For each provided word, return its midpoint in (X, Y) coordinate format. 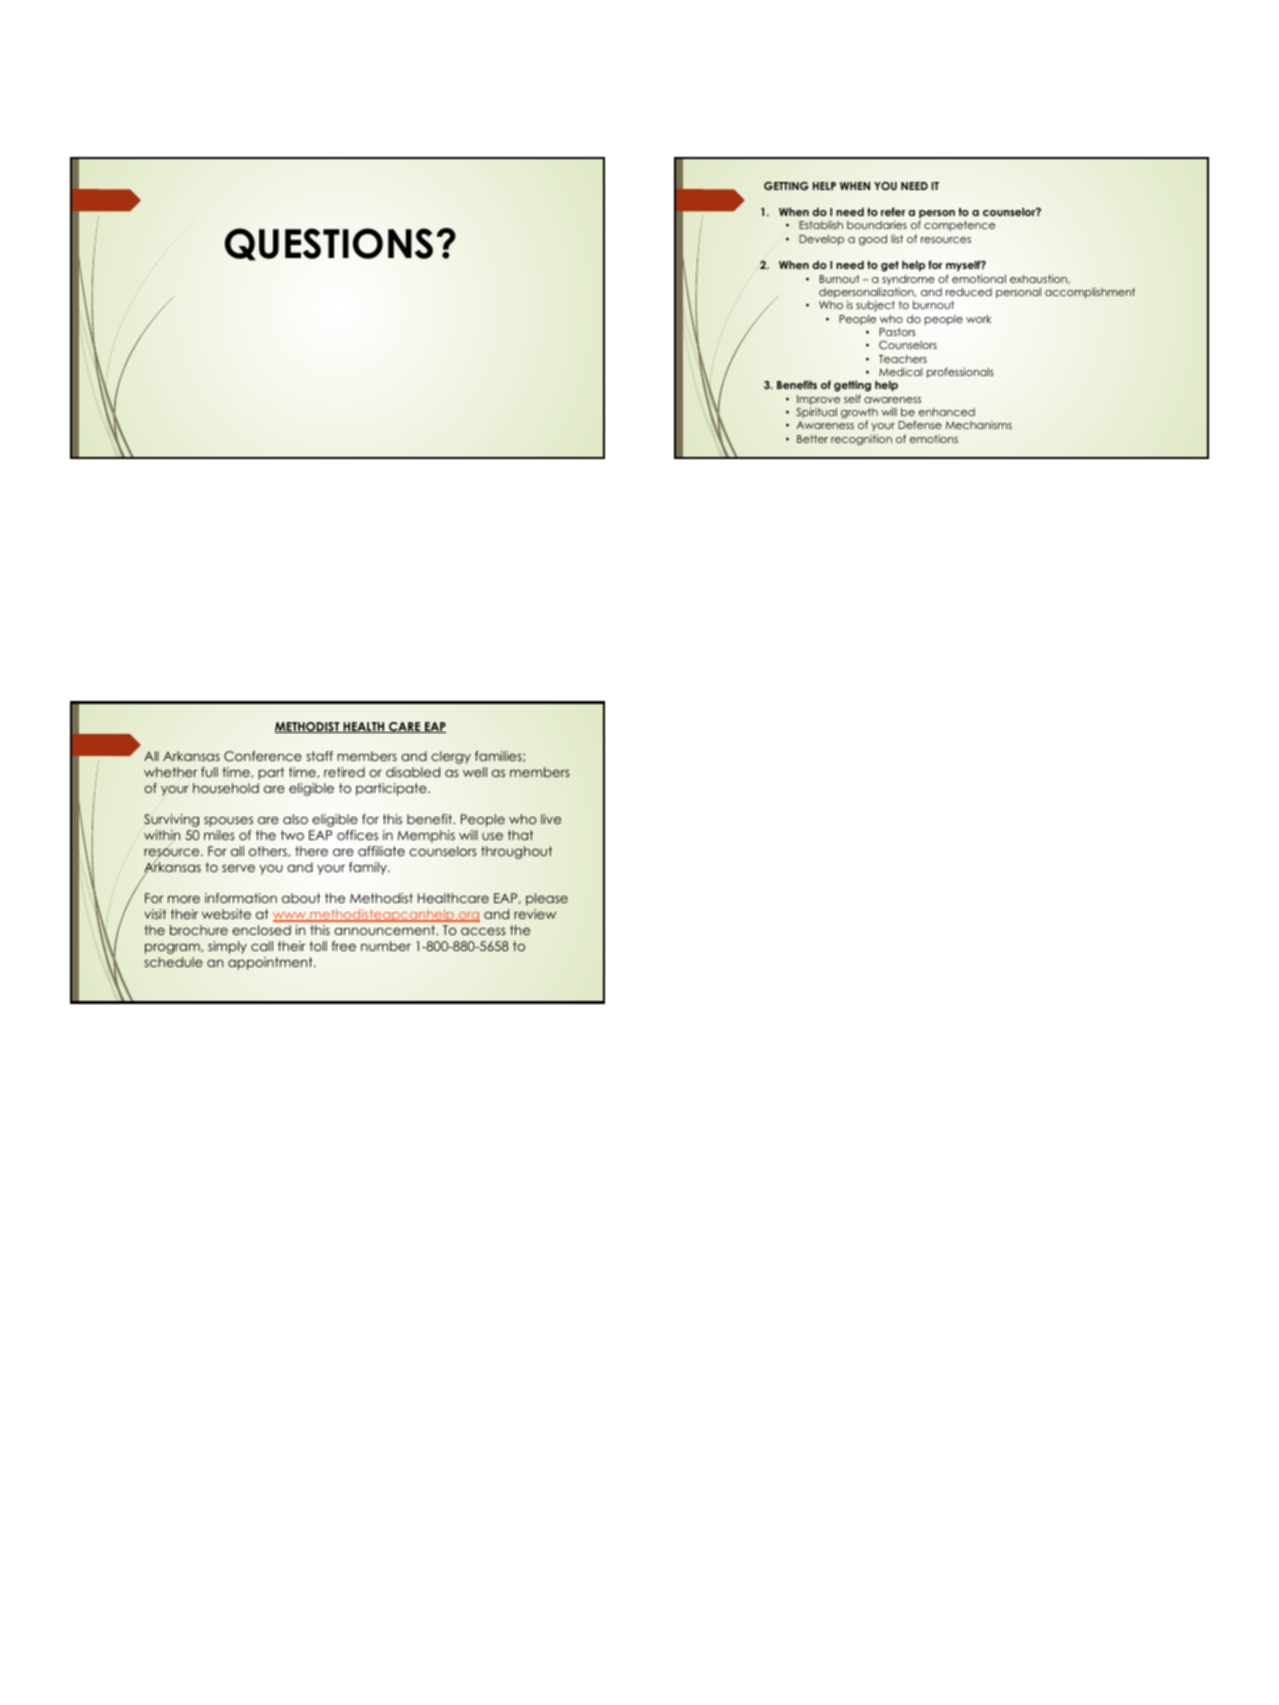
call (262, 946)
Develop (821, 240)
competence (959, 226)
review (535, 914)
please (547, 899)
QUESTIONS (329, 244)
